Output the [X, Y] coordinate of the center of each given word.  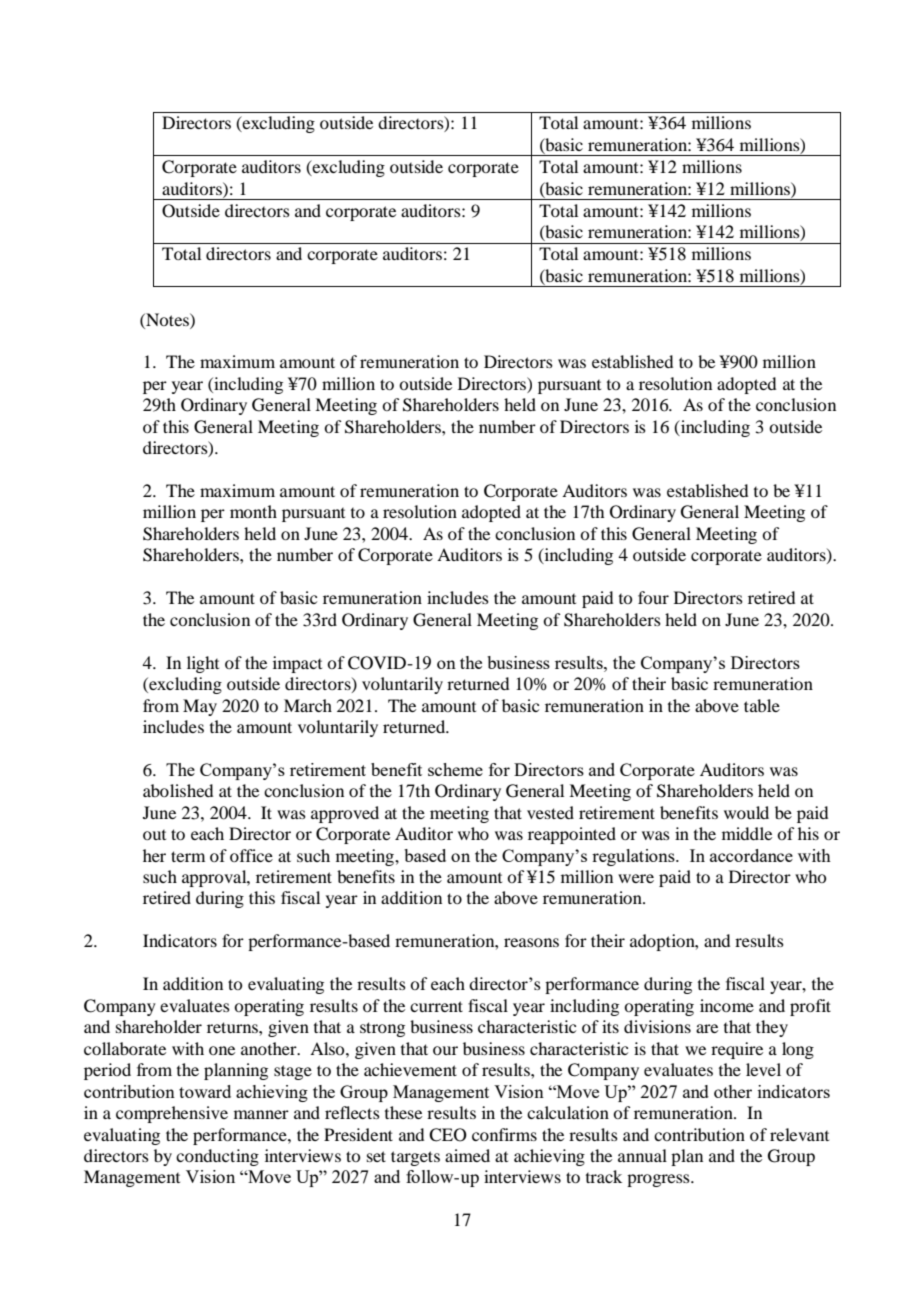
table [762, 705]
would [746, 812]
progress [659, 1180]
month [253, 511]
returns [233, 1027]
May [200, 707]
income [727, 1005]
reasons [531, 942]
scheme [455, 769]
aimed [467, 1155]
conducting [217, 1157]
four [653, 597]
